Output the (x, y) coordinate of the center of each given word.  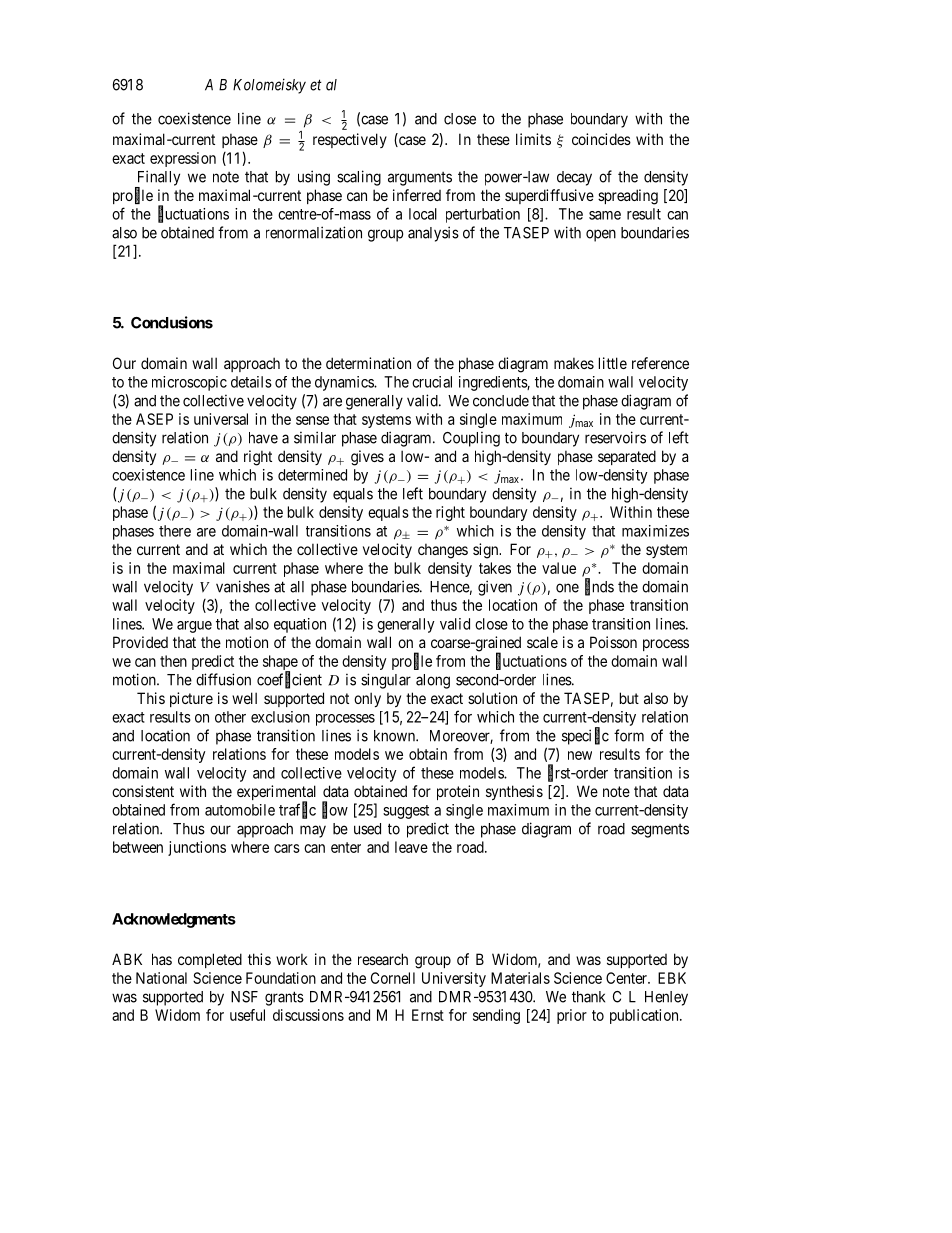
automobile (240, 810)
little (613, 363)
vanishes (243, 586)
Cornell (393, 978)
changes (443, 551)
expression (183, 159)
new (580, 755)
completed (210, 960)
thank (588, 997)
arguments (420, 179)
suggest (406, 812)
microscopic (189, 383)
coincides (601, 139)
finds (599, 587)
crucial (432, 382)
